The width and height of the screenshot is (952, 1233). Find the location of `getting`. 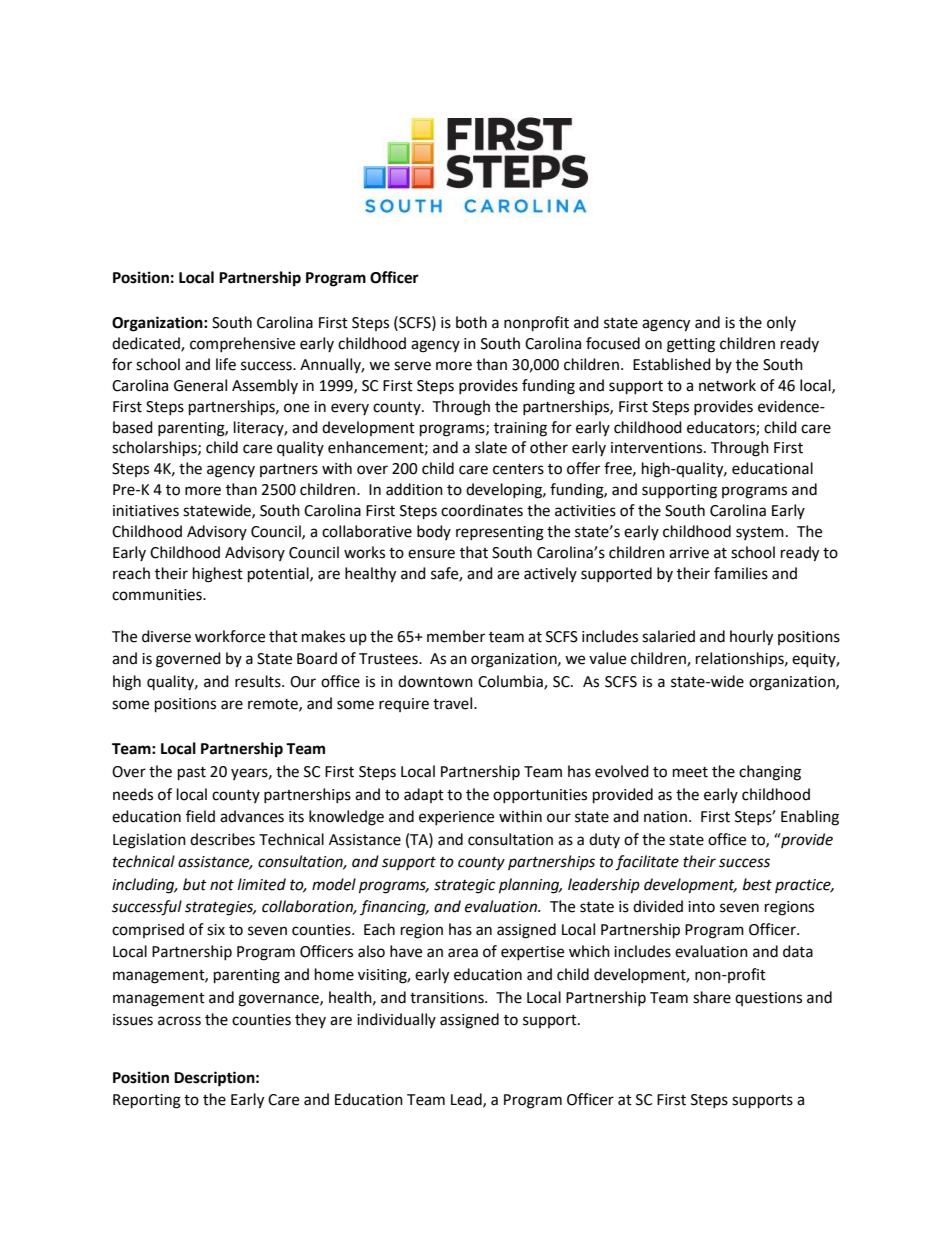

getting is located at coordinates (691, 345).
